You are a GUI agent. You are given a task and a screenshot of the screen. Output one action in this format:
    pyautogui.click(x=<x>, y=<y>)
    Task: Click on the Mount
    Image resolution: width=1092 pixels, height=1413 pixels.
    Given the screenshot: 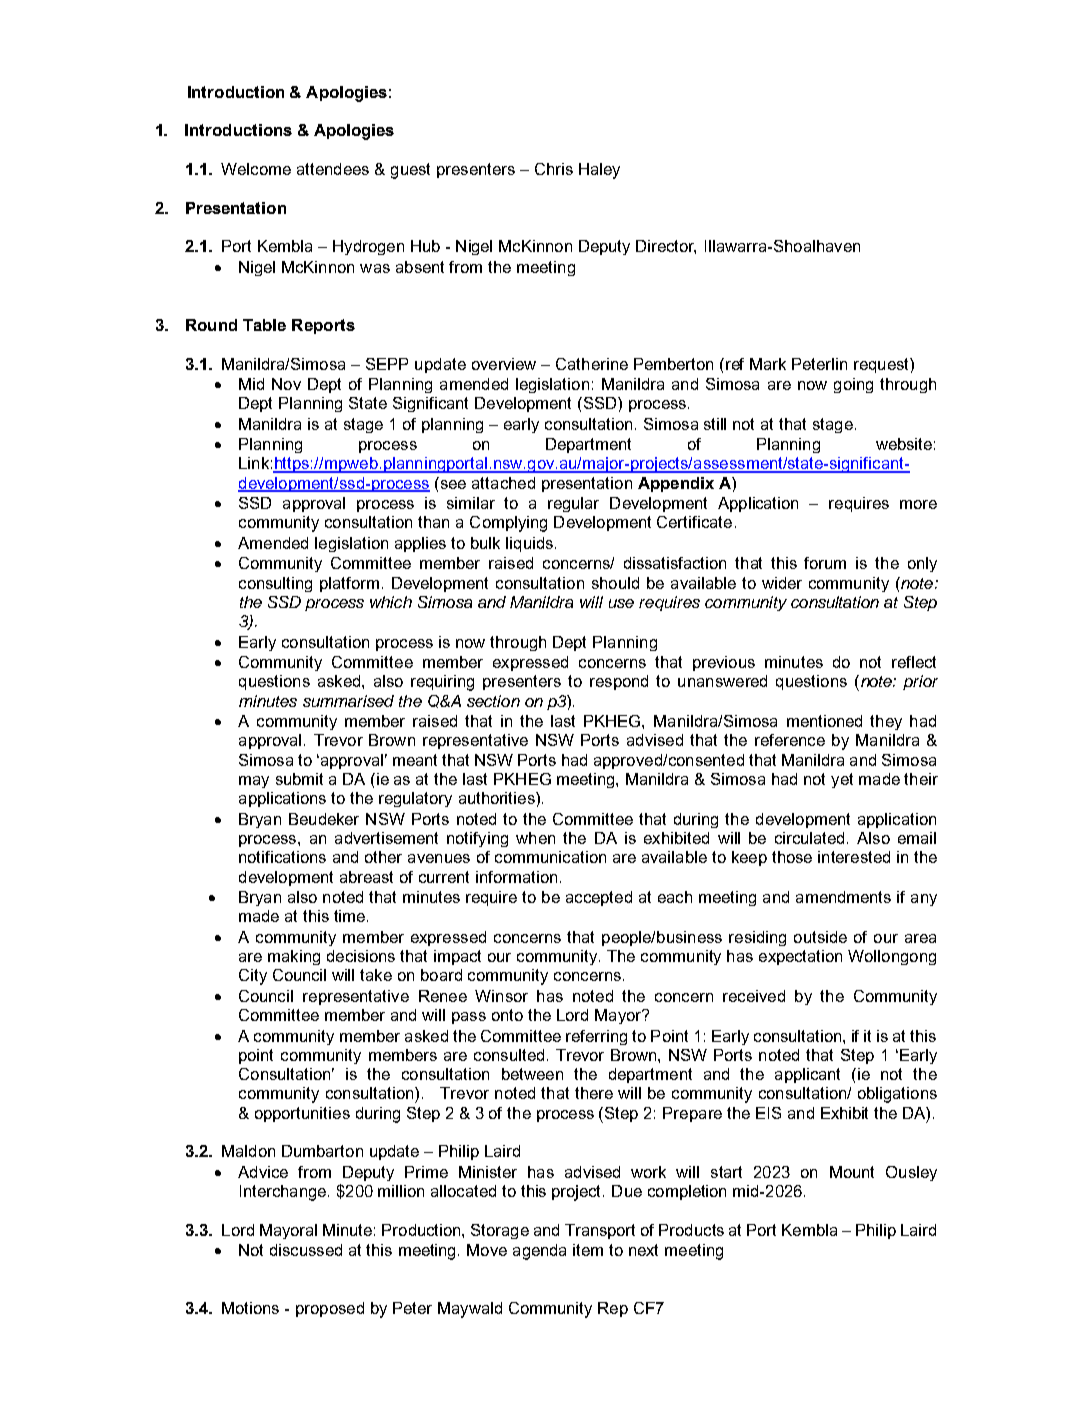 What is the action you would take?
    pyautogui.click(x=852, y=1172)
